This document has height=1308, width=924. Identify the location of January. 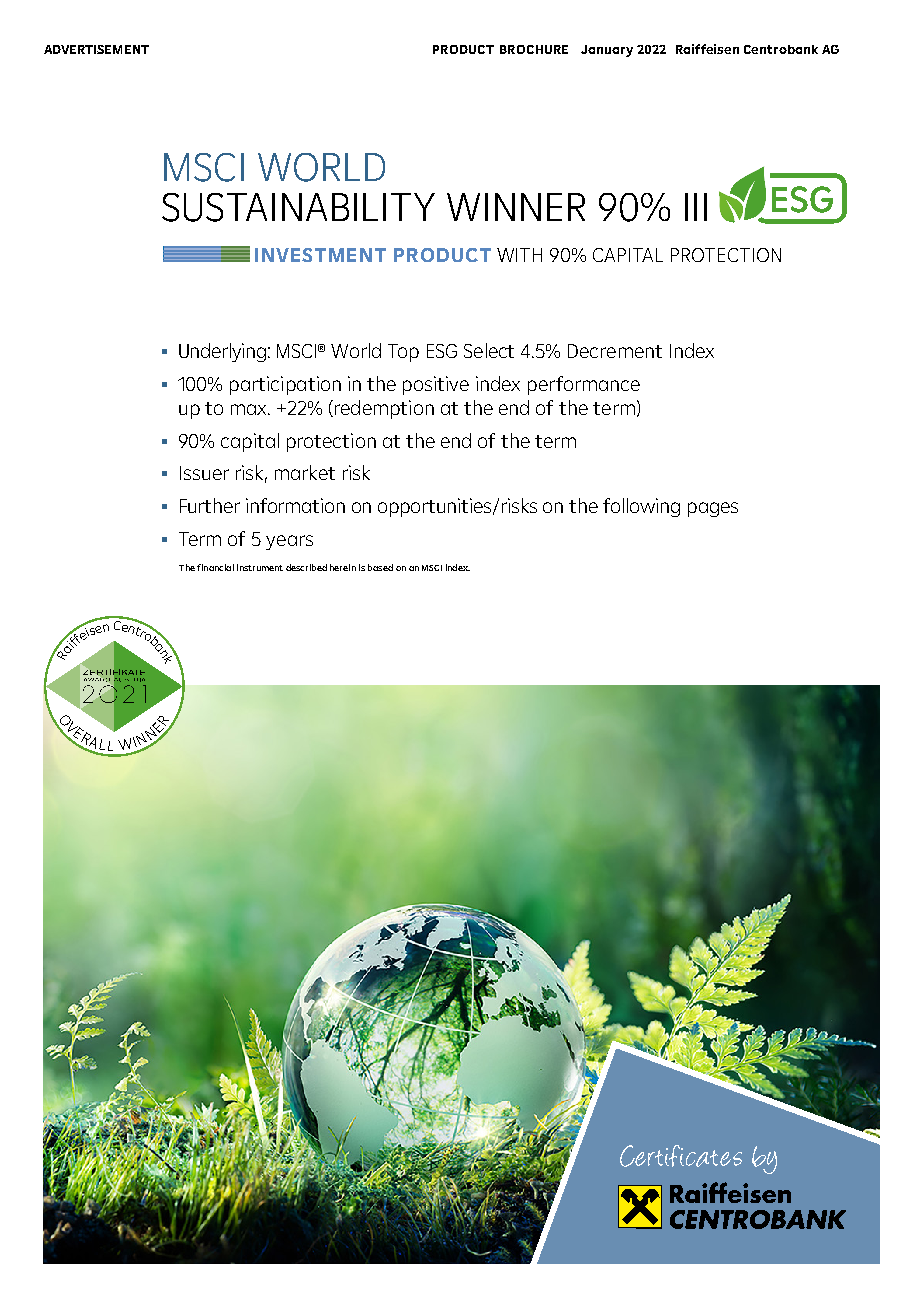
(607, 51).
